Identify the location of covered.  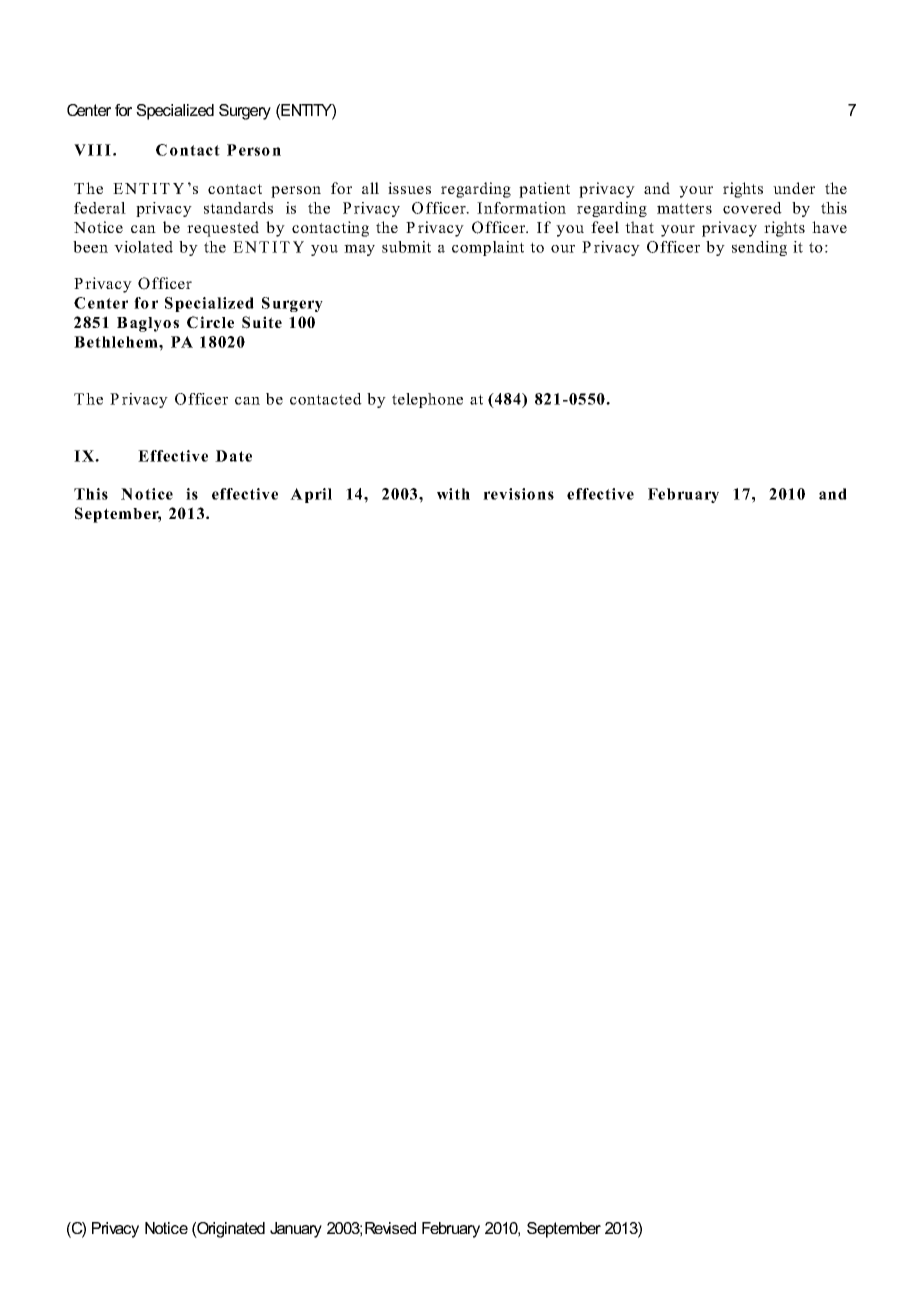
(752, 208).
